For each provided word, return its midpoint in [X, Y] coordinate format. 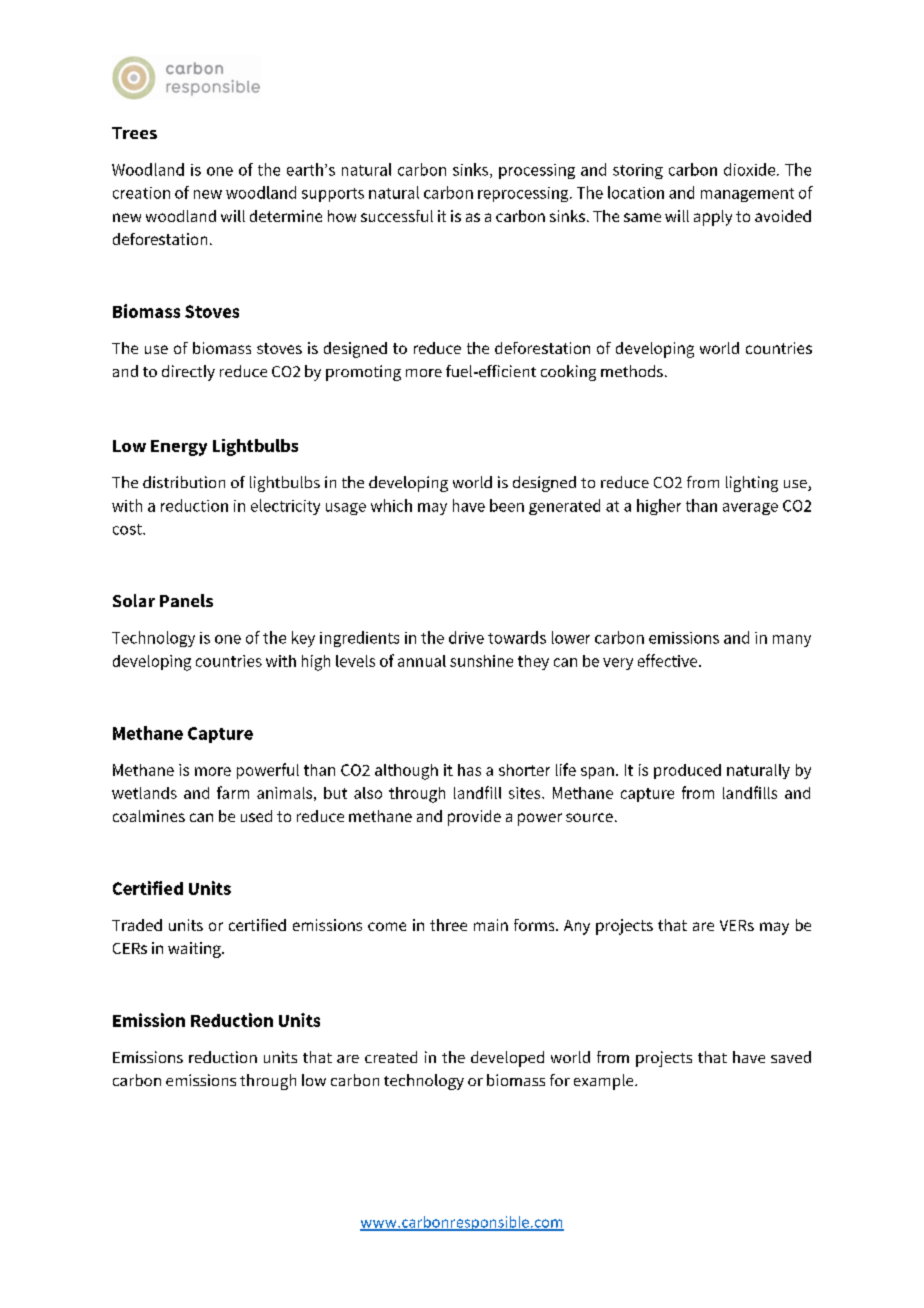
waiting [195, 950]
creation [141, 193]
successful [397, 216]
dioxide [751, 169]
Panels [186, 600]
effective [669, 660]
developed [507, 1059]
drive [466, 637]
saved [791, 1057]
